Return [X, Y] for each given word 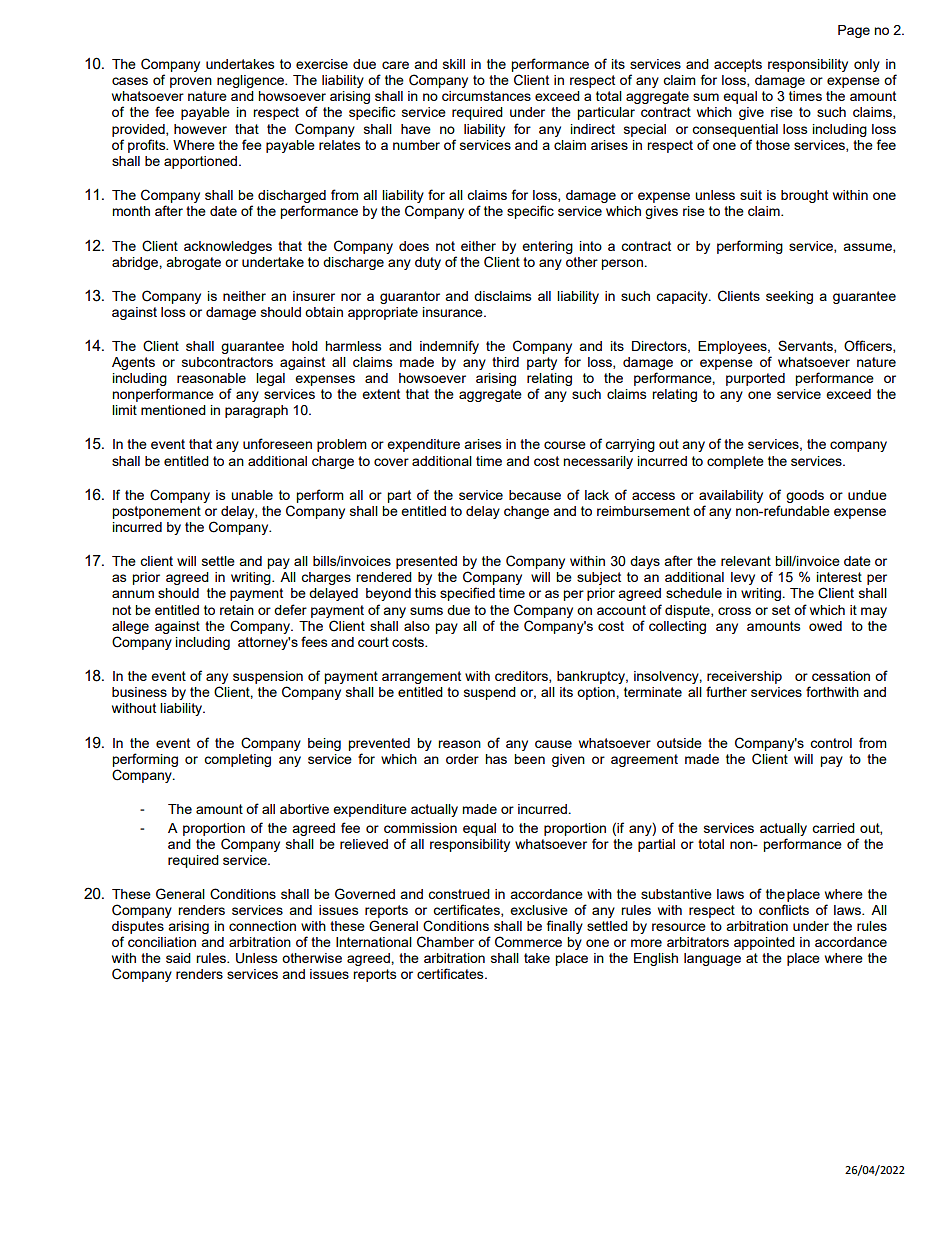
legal [270, 379]
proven [191, 82]
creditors [522, 677]
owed [825, 626]
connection [262, 926]
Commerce [528, 942]
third [505, 362]
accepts [738, 65]
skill [454, 64]
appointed [764, 943]
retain [237, 610]
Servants [806, 346]
